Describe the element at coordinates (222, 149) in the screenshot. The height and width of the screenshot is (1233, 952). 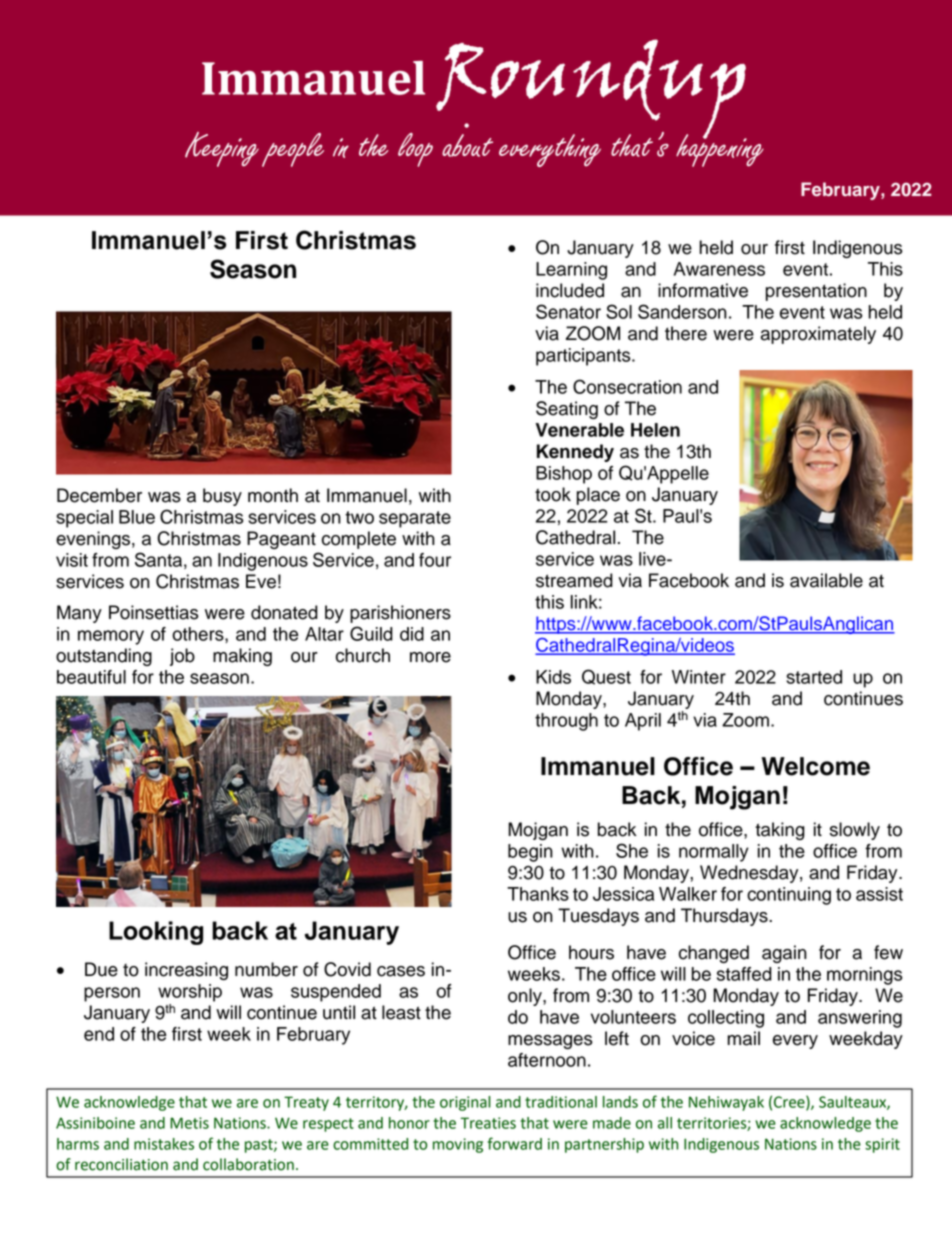
I see `Keeping` at that location.
